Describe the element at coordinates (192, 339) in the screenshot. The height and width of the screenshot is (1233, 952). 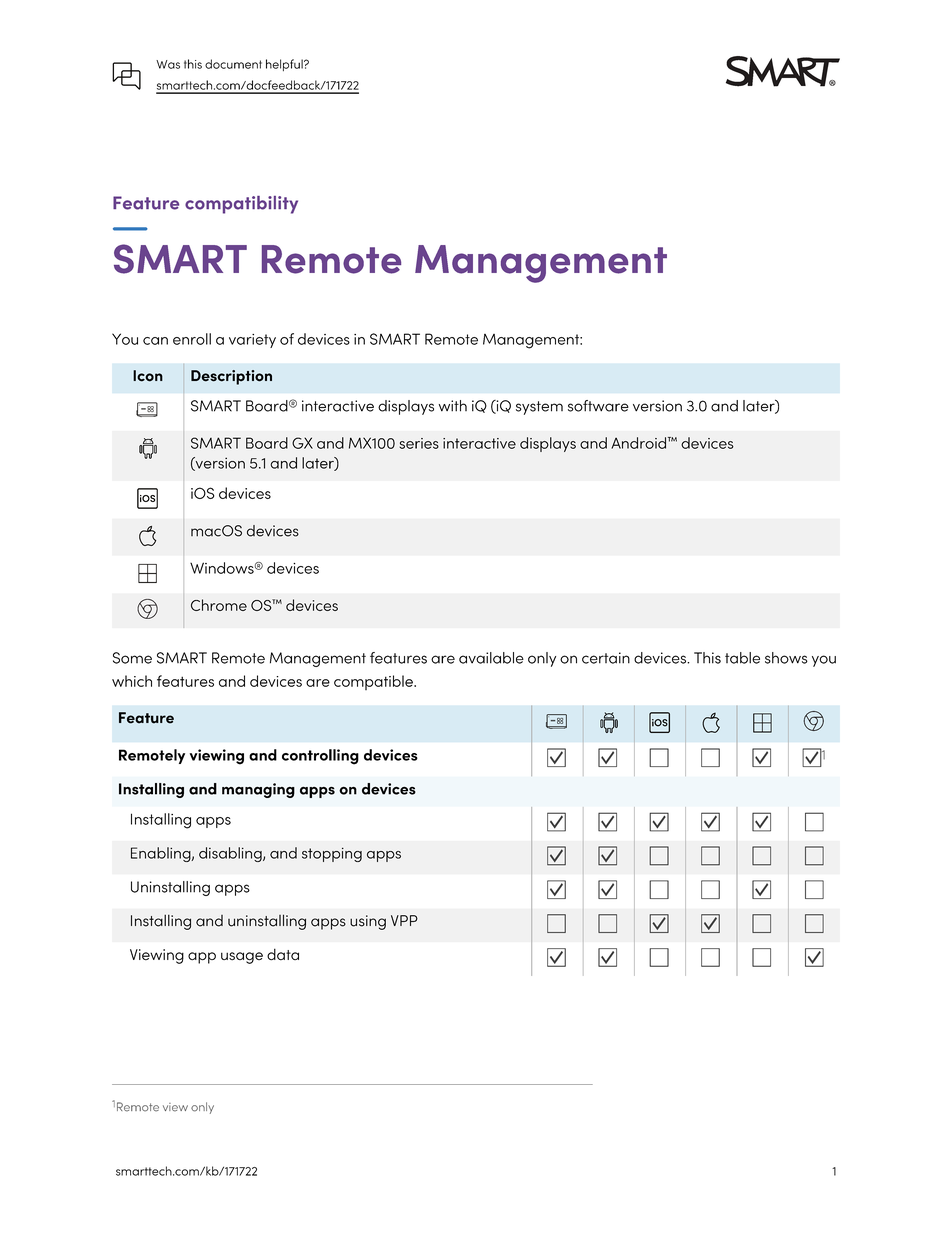
I see `enroll` at that location.
